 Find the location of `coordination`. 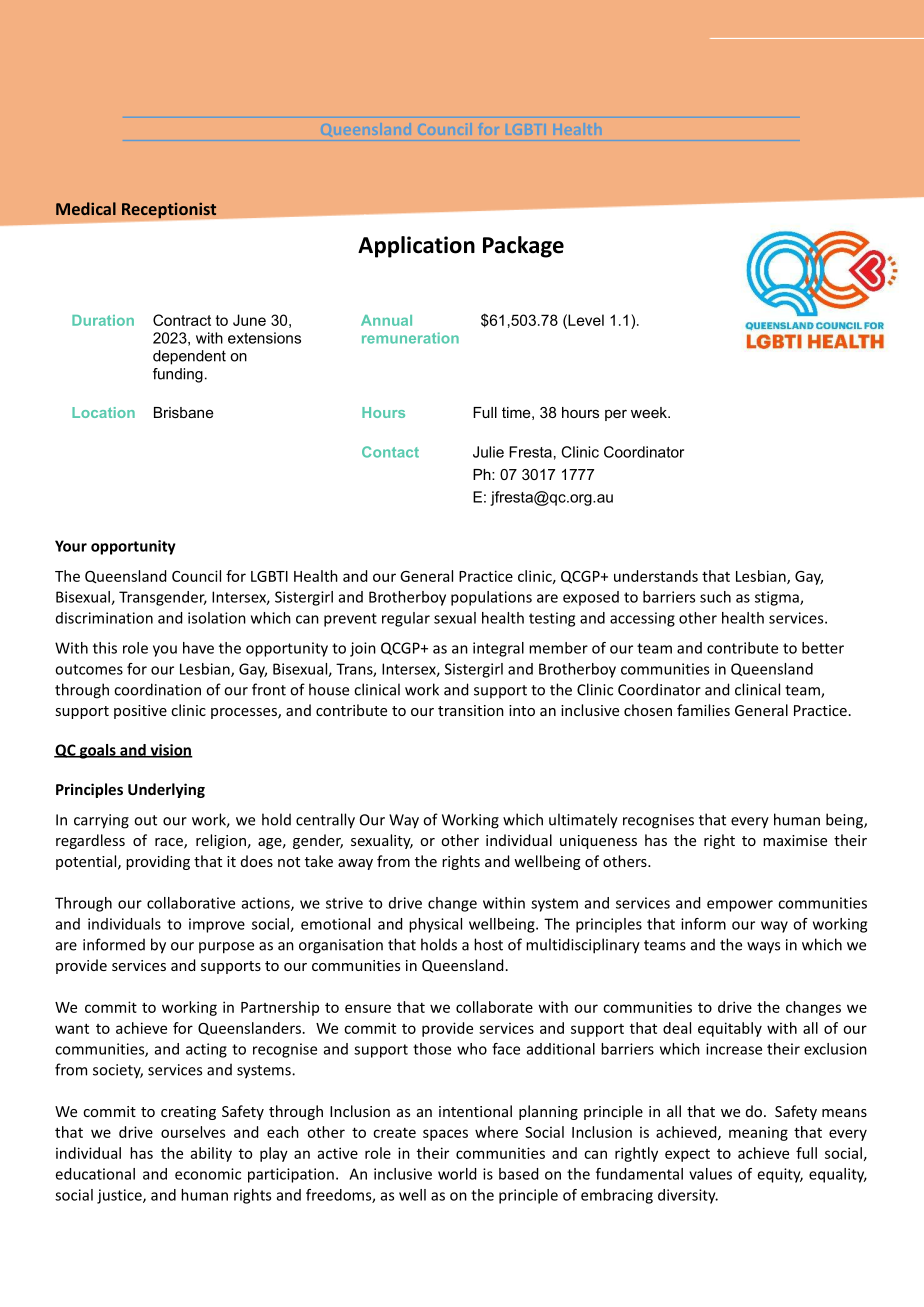

coordination is located at coordinates (157, 689).
